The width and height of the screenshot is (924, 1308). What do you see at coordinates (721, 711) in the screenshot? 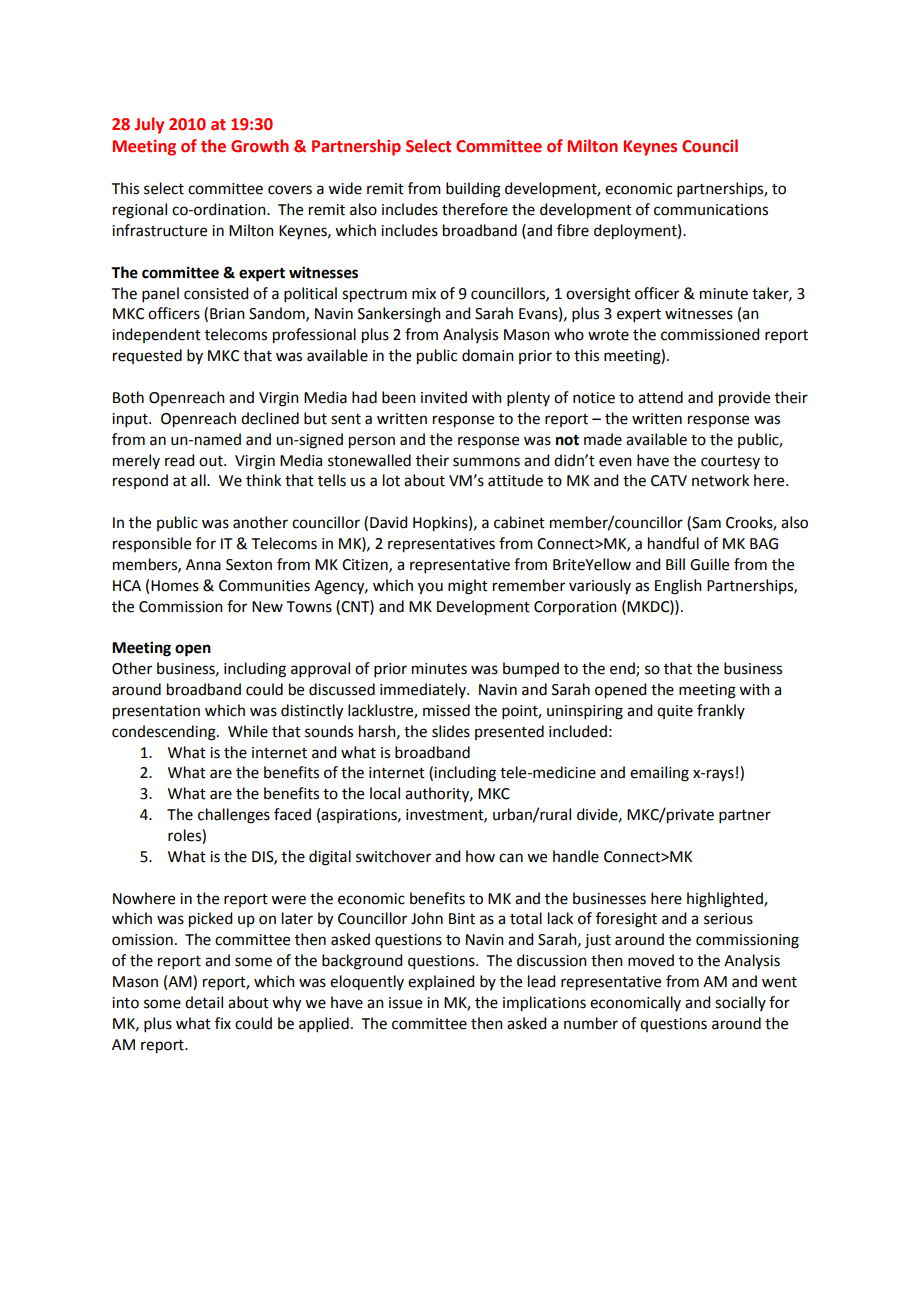
I see `frankly` at bounding box center [721, 711].
